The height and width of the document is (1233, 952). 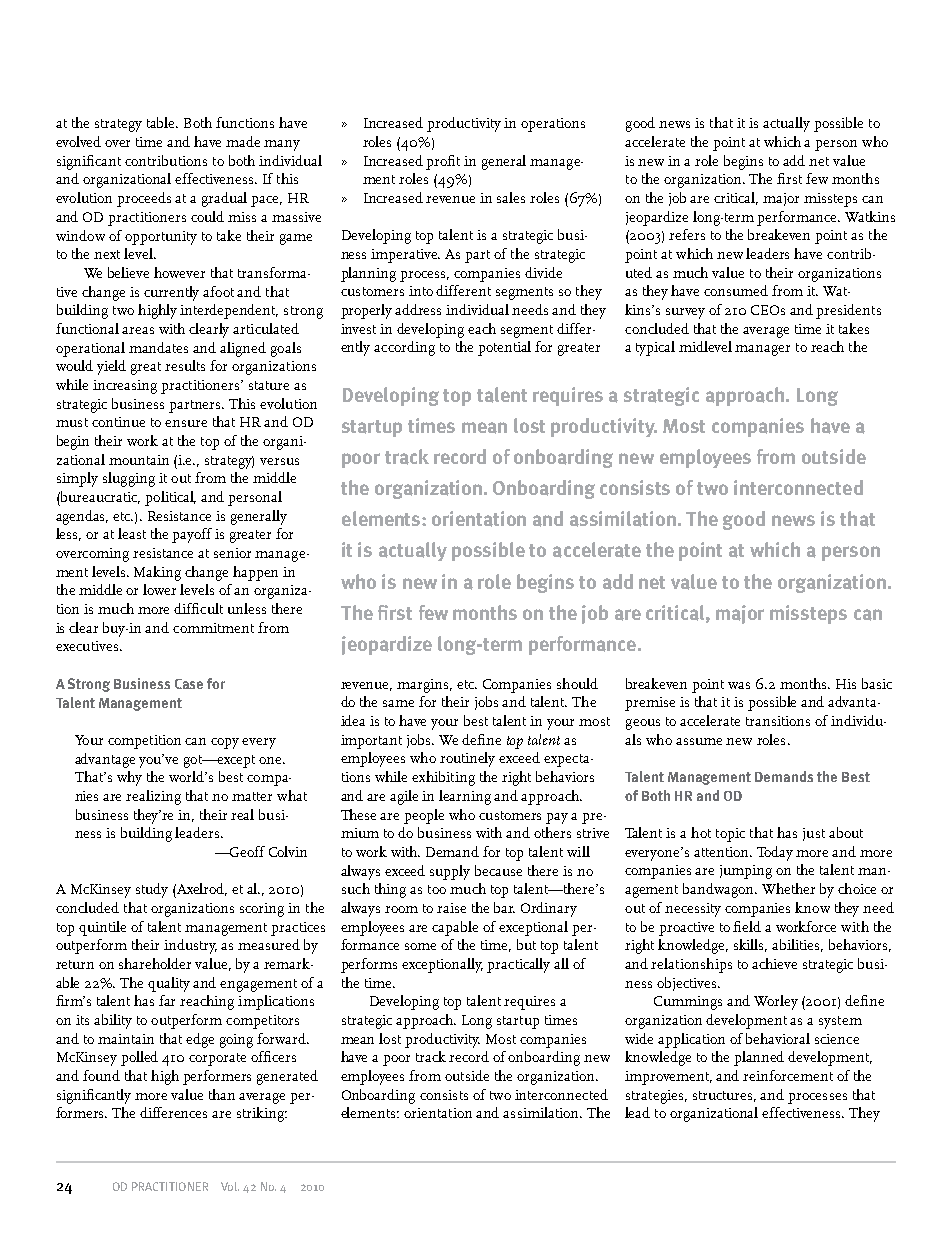 What do you see at coordinates (144, 199) in the document?
I see `proceeds` at bounding box center [144, 199].
